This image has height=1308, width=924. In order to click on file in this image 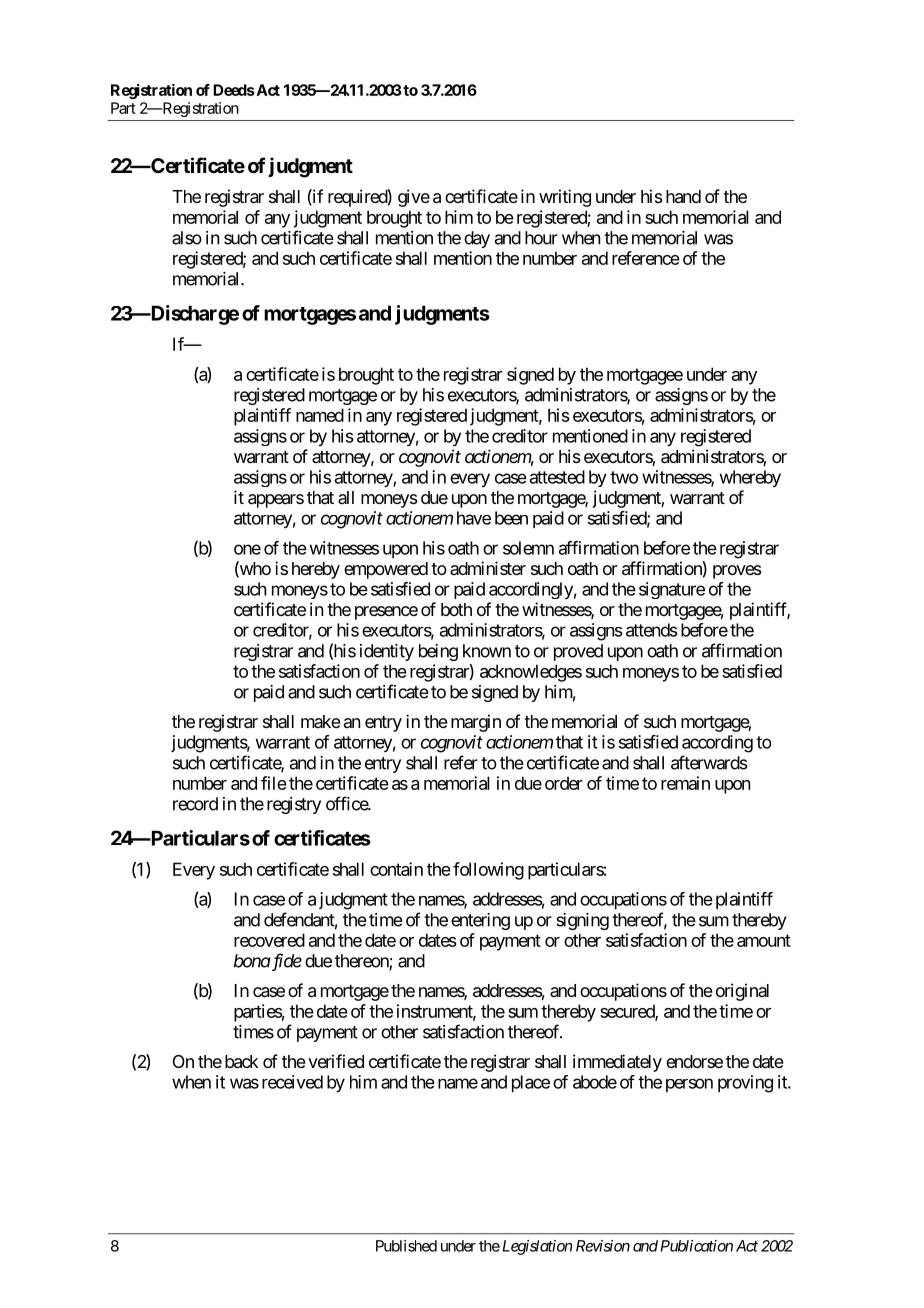, I will do `click(274, 783)`.
